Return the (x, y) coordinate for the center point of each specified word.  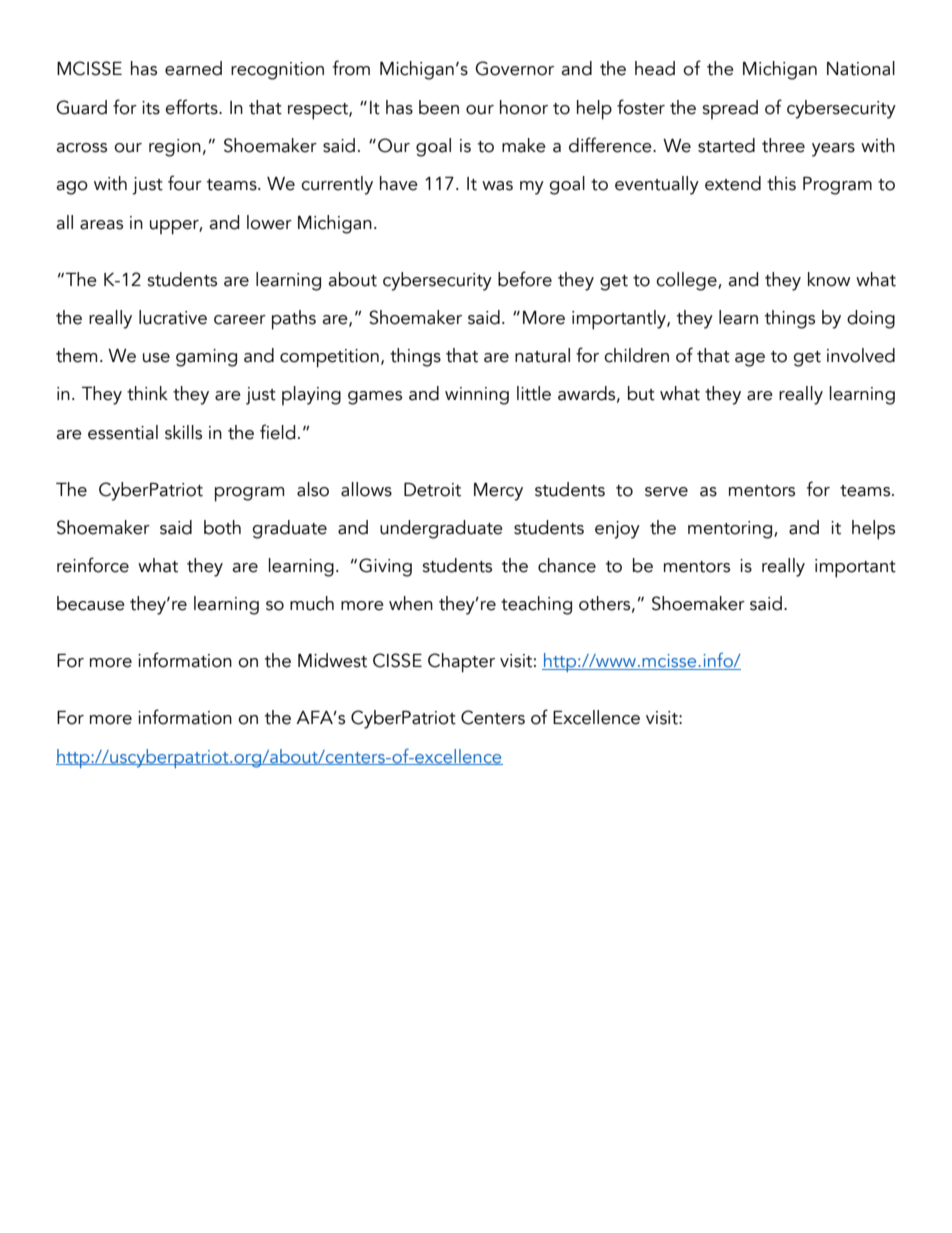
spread (730, 109)
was (497, 186)
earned (193, 68)
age (750, 360)
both (222, 527)
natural (542, 355)
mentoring (731, 530)
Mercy (498, 492)
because (91, 603)
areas (101, 225)
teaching (536, 605)
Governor (514, 68)
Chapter (461, 663)
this (781, 183)
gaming (206, 358)
